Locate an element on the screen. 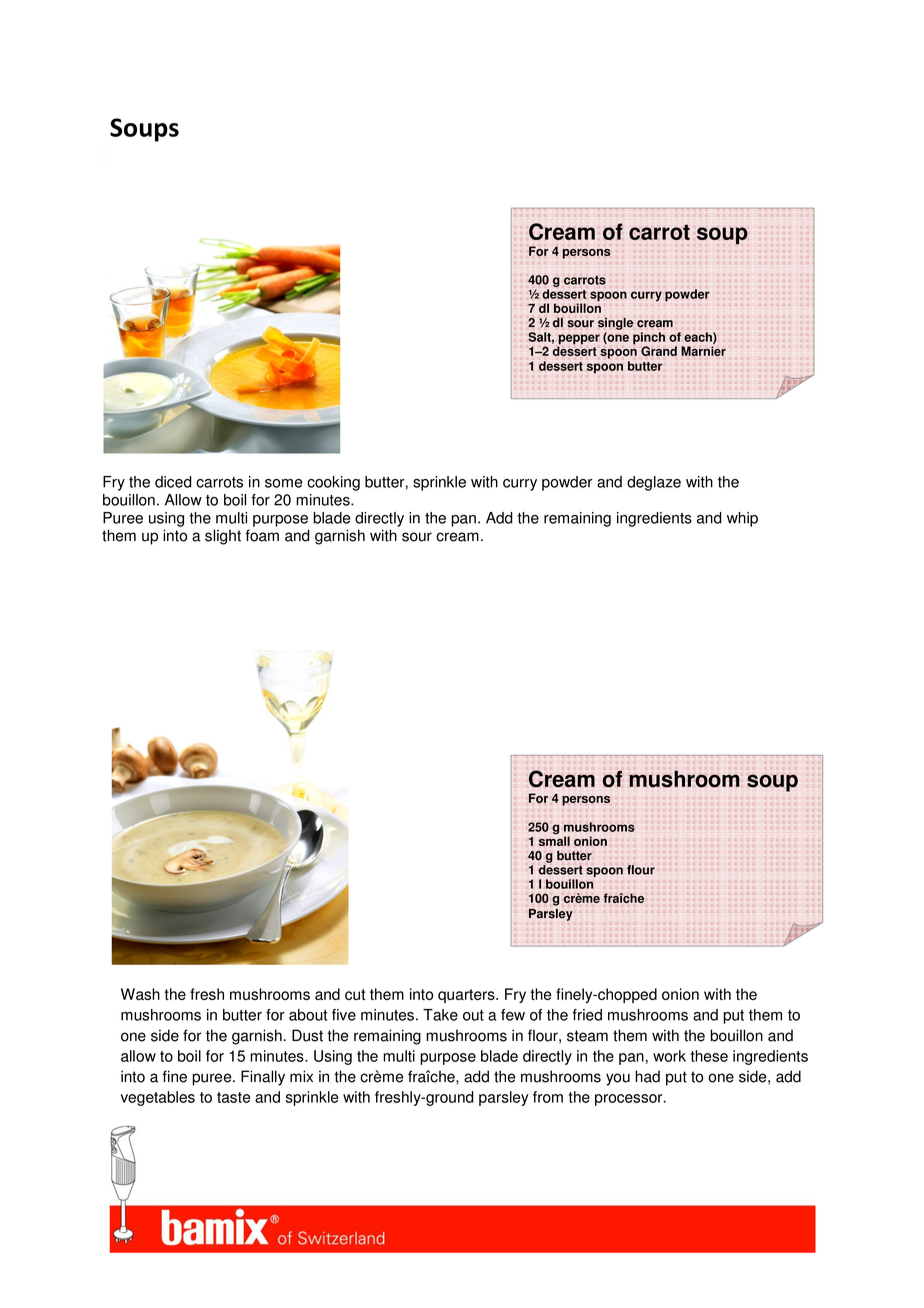  had is located at coordinates (647, 1076).
